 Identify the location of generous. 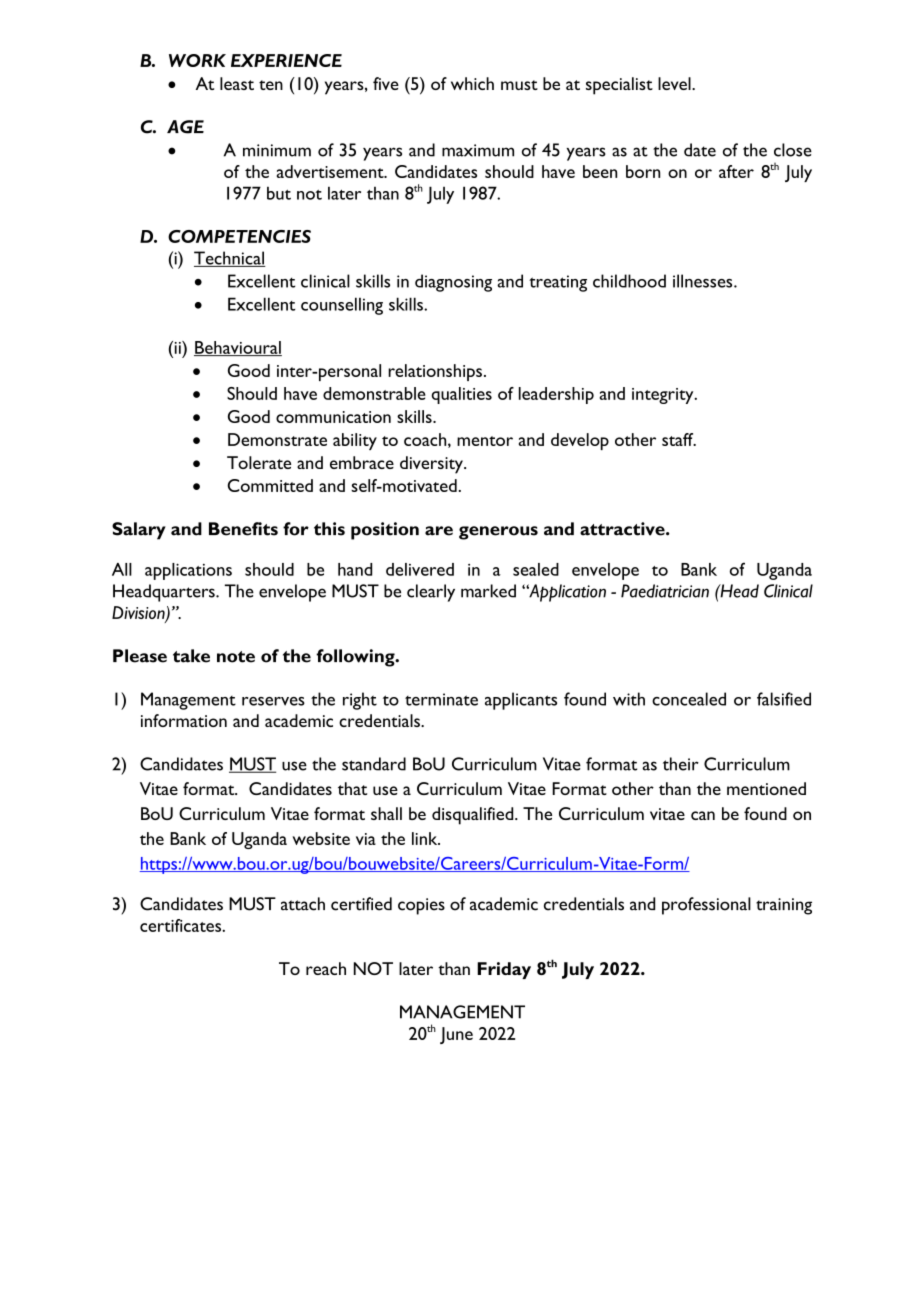
(498, 533).
